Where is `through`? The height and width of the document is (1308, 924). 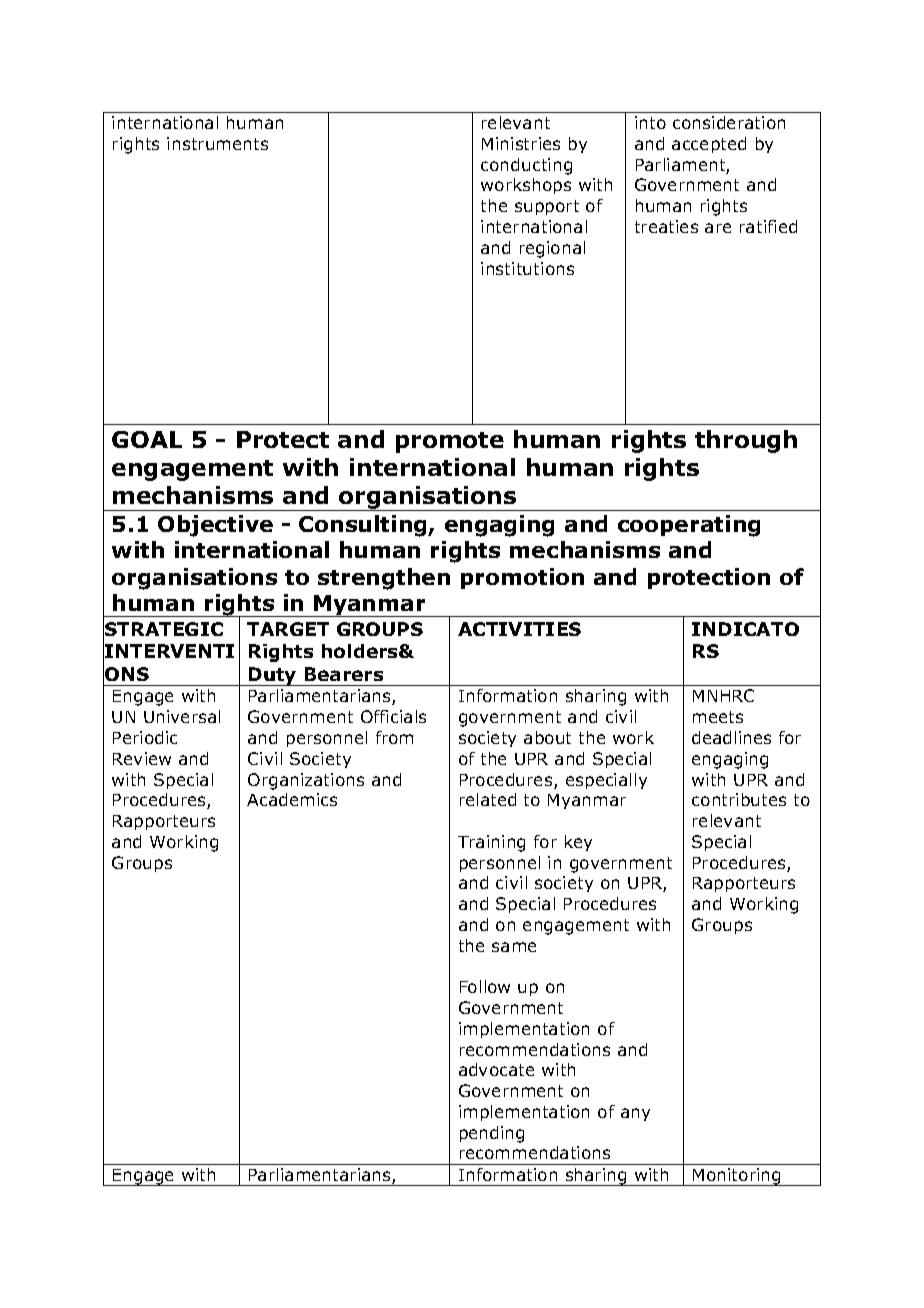
through is located at coordinates (746, 441).
